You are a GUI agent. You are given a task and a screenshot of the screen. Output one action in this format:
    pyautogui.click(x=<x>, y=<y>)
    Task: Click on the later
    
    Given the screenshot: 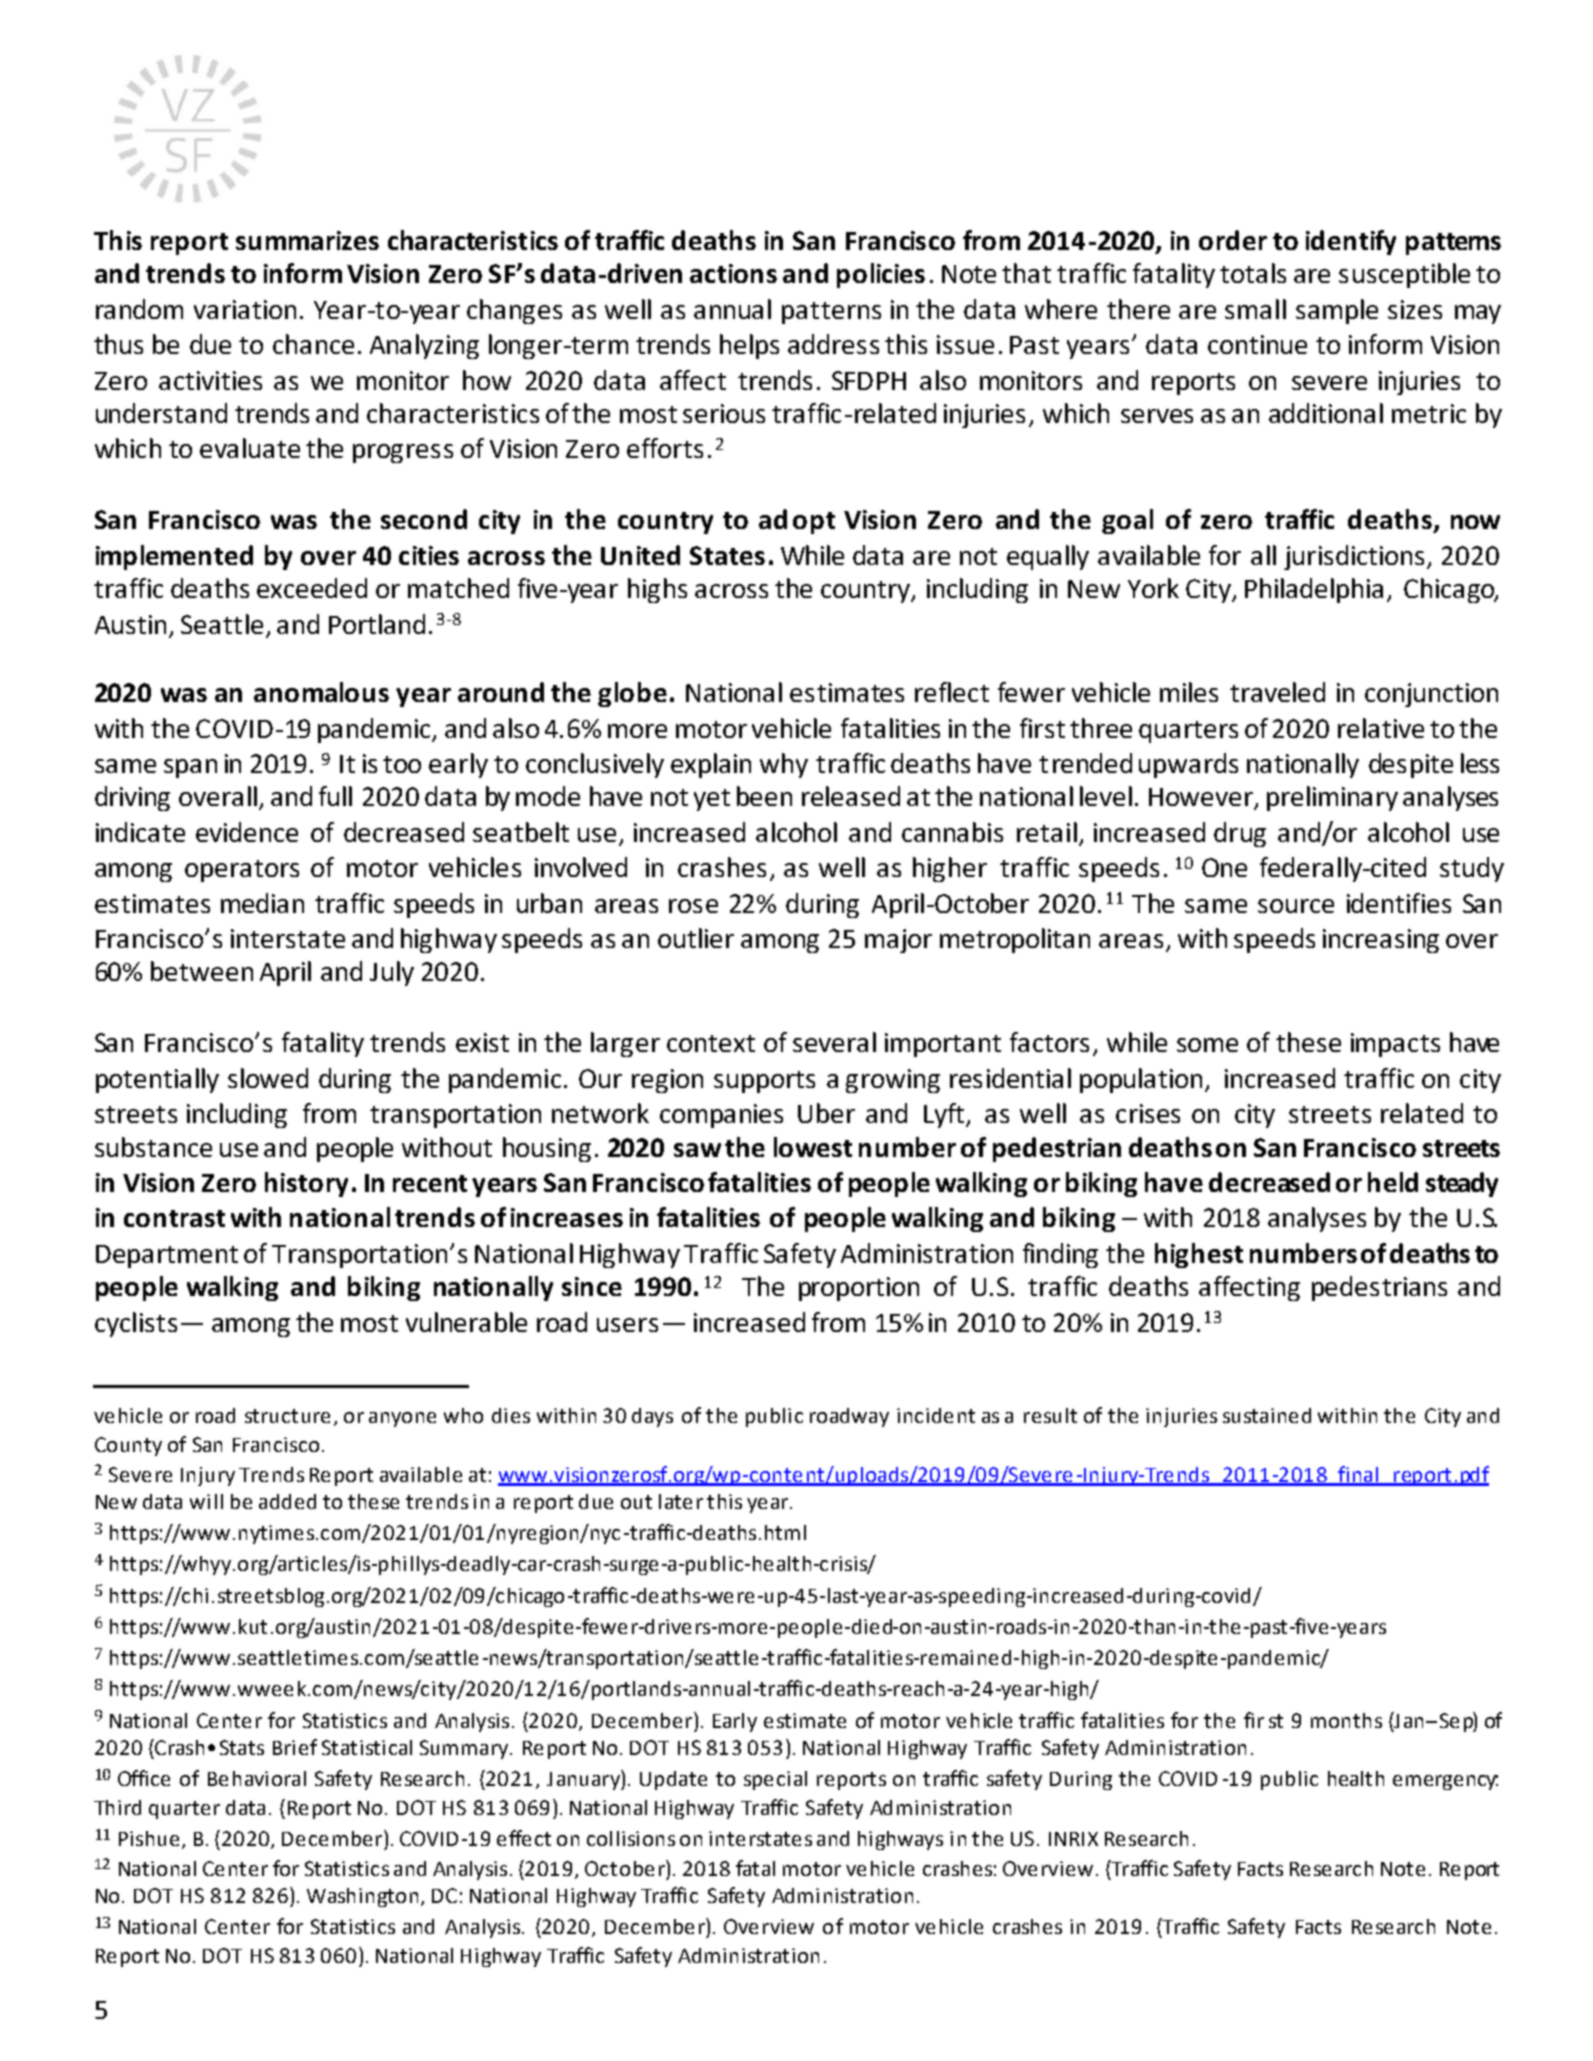 What is the action you would take?
    pyautogui.click(x=681, y=1501)
